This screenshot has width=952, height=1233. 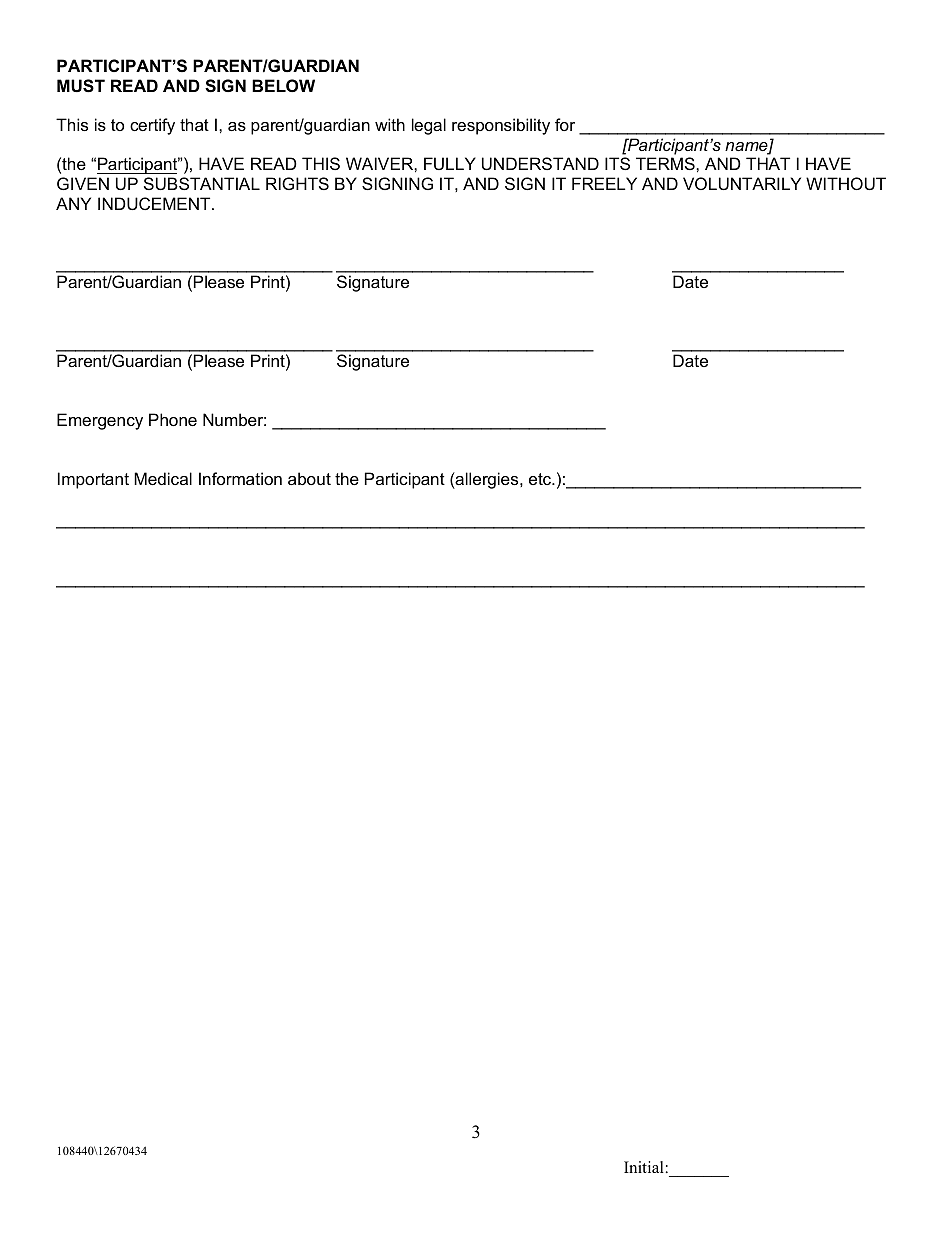 I want to click on VOLUNTARILY, so click(x=742, y=183).
